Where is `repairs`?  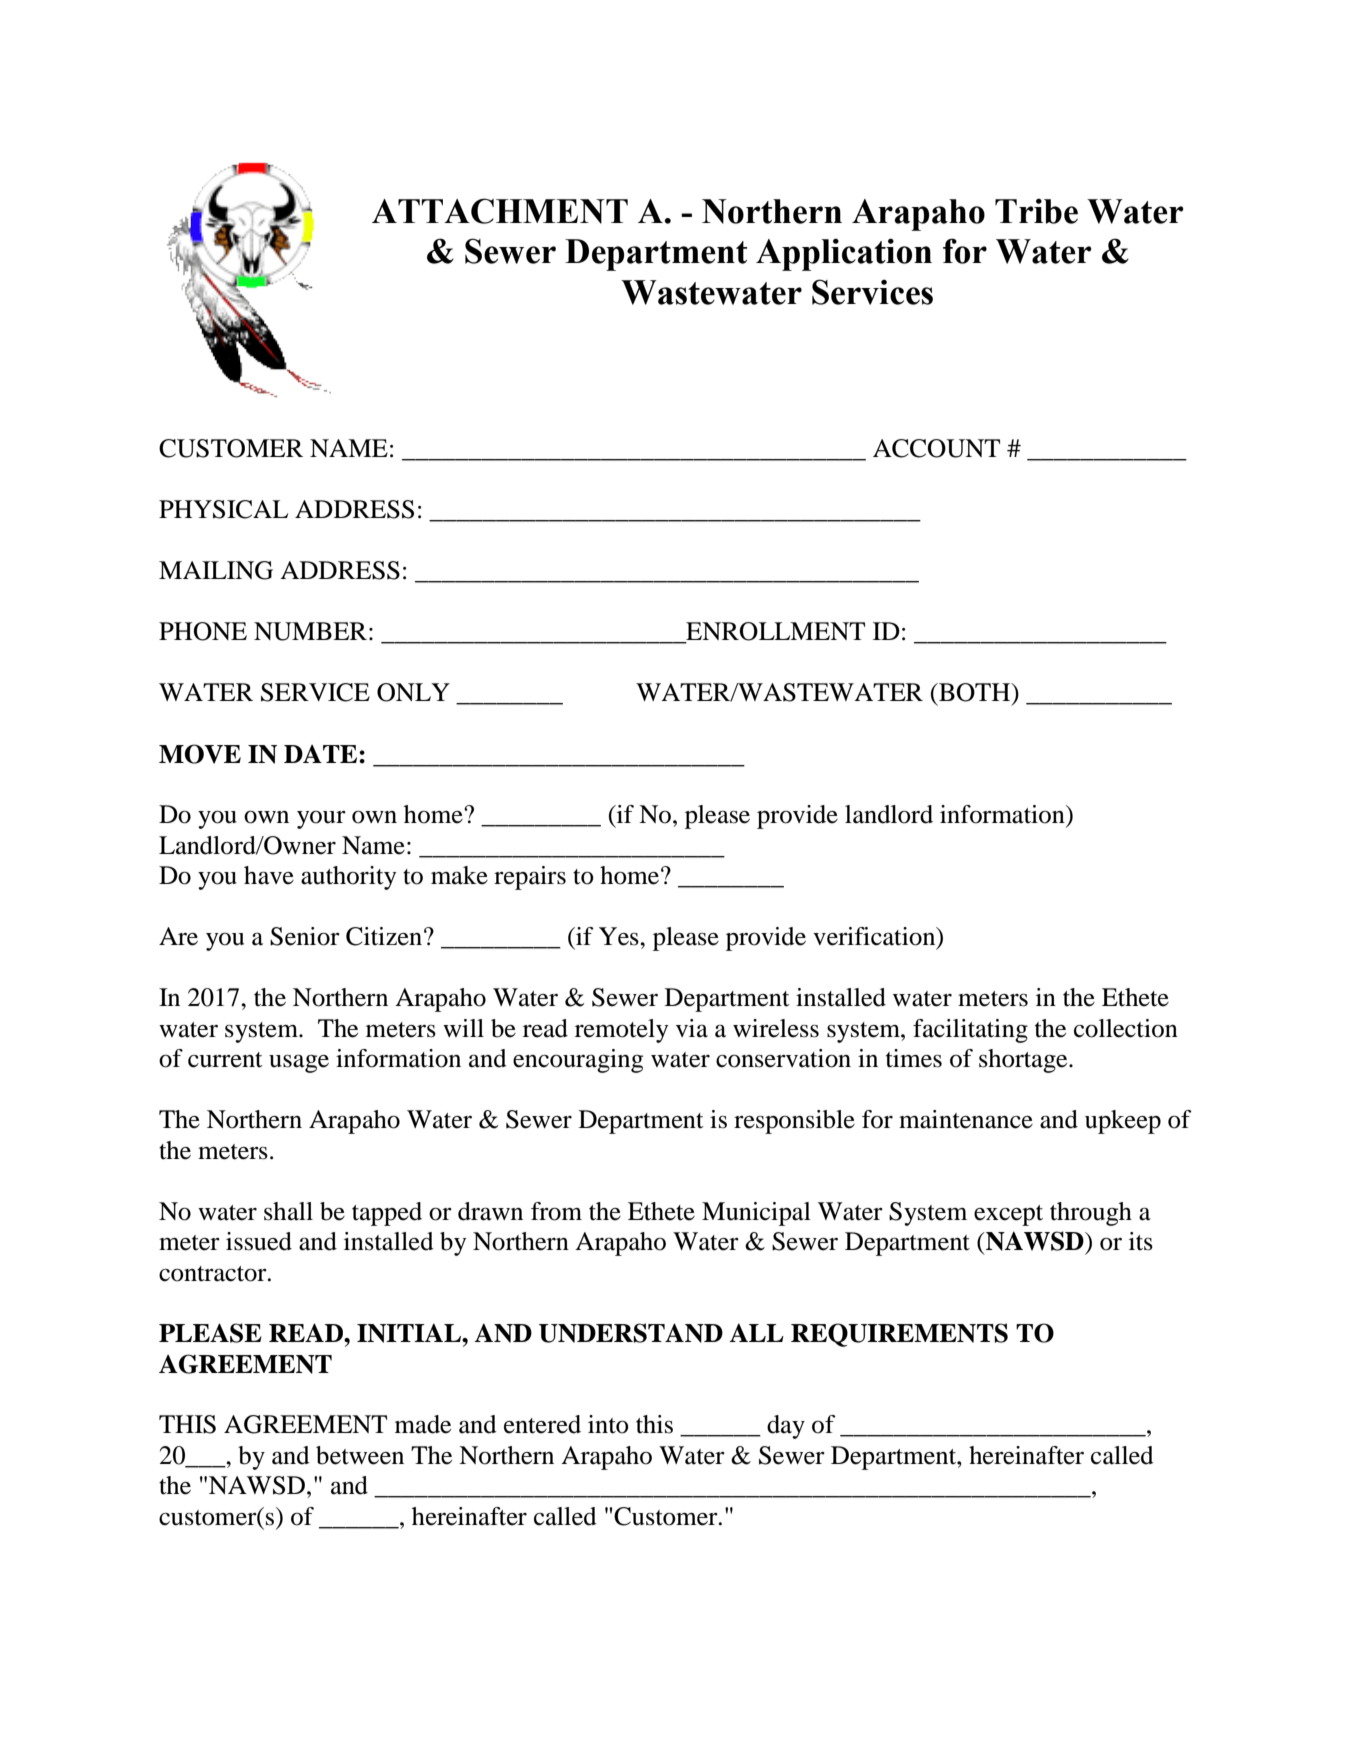 repairs is located at coordinates (530, 878).
